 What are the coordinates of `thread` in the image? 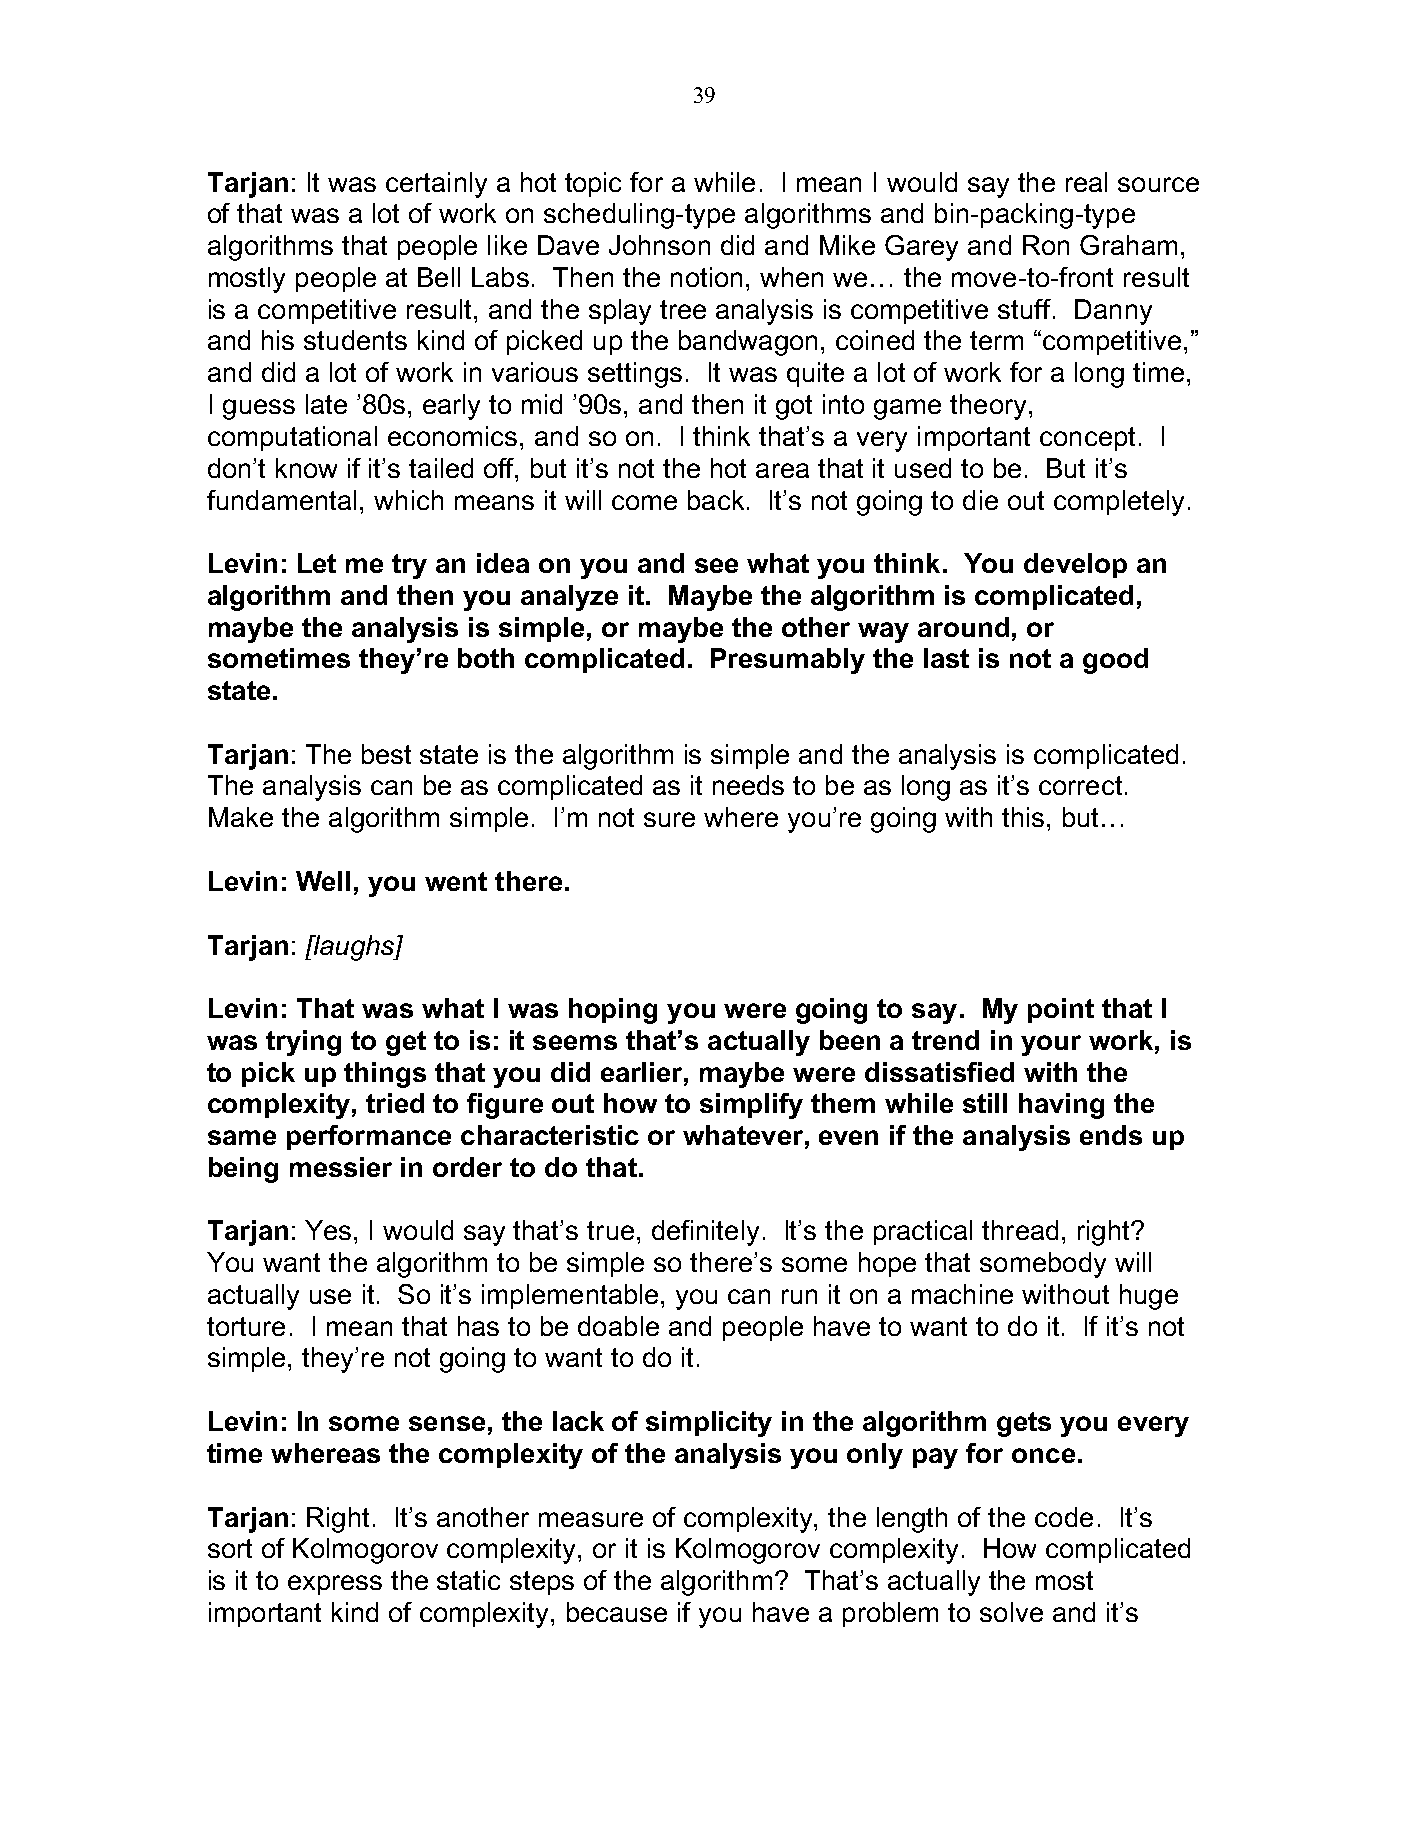 It's located at (1020, 1230).
